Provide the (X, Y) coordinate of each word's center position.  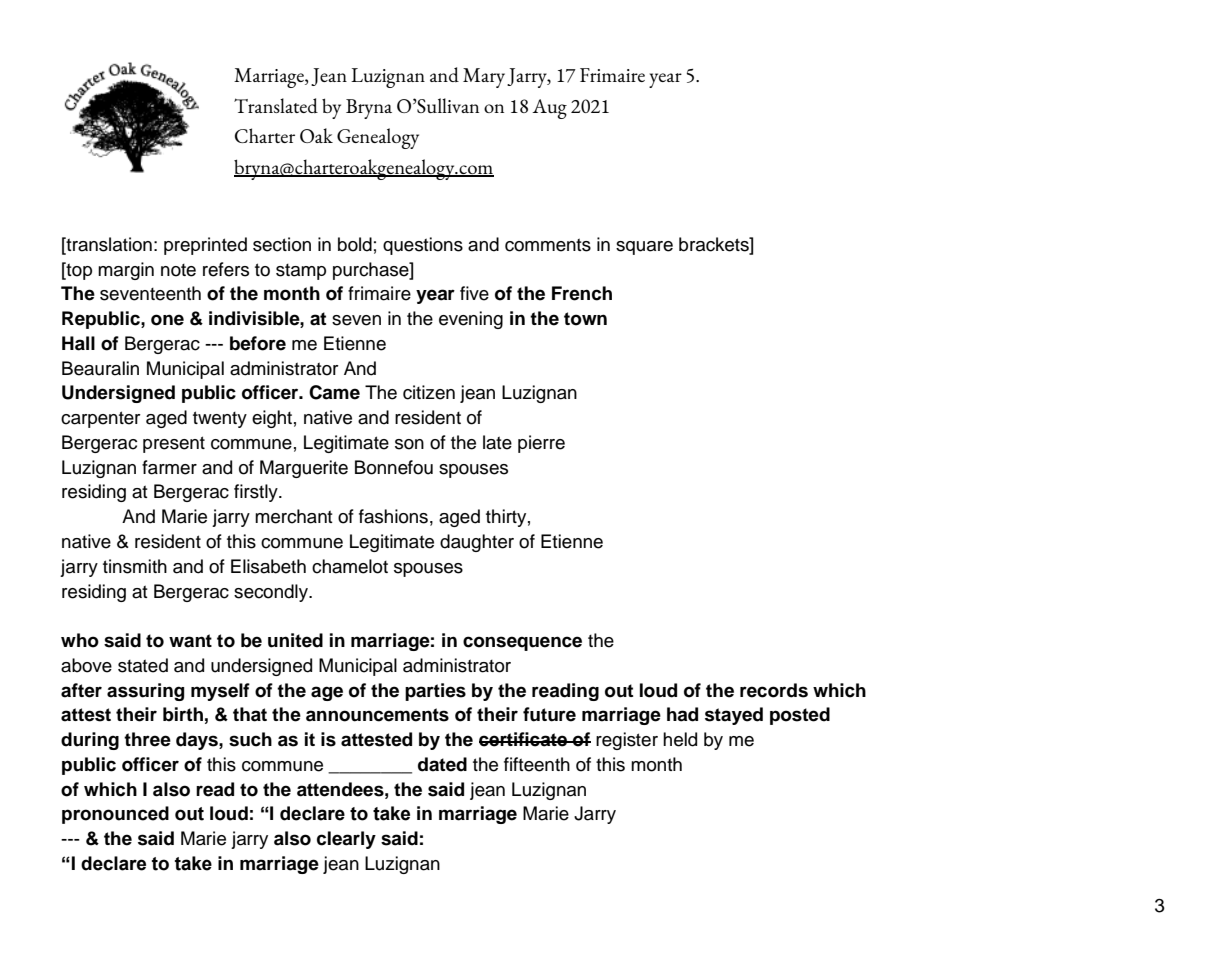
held (680, 739)
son (409, 444)
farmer (169, 467)
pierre (541, 444)
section (282, 244)
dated (442, 764)
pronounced (115, 815)
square (644, 248)
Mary (484, 78)
